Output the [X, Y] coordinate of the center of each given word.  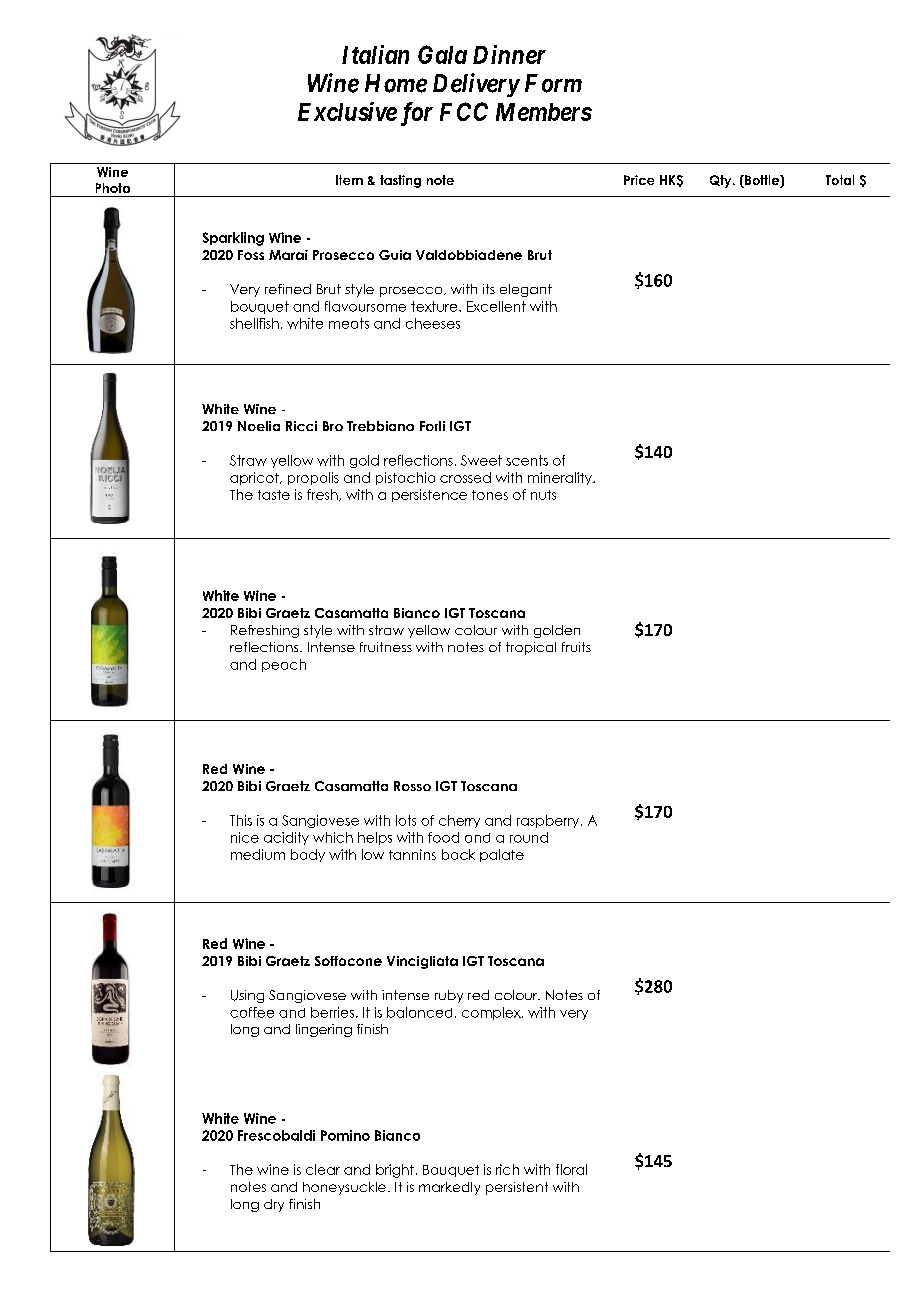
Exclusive [347, 111]
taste [274, 495]
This [241, 820]
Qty [722, 181]
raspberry [549, 821]
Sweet [481, 460]
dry [274, 1205]
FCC [464, 111]
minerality [561, 478]
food [443, 837]
